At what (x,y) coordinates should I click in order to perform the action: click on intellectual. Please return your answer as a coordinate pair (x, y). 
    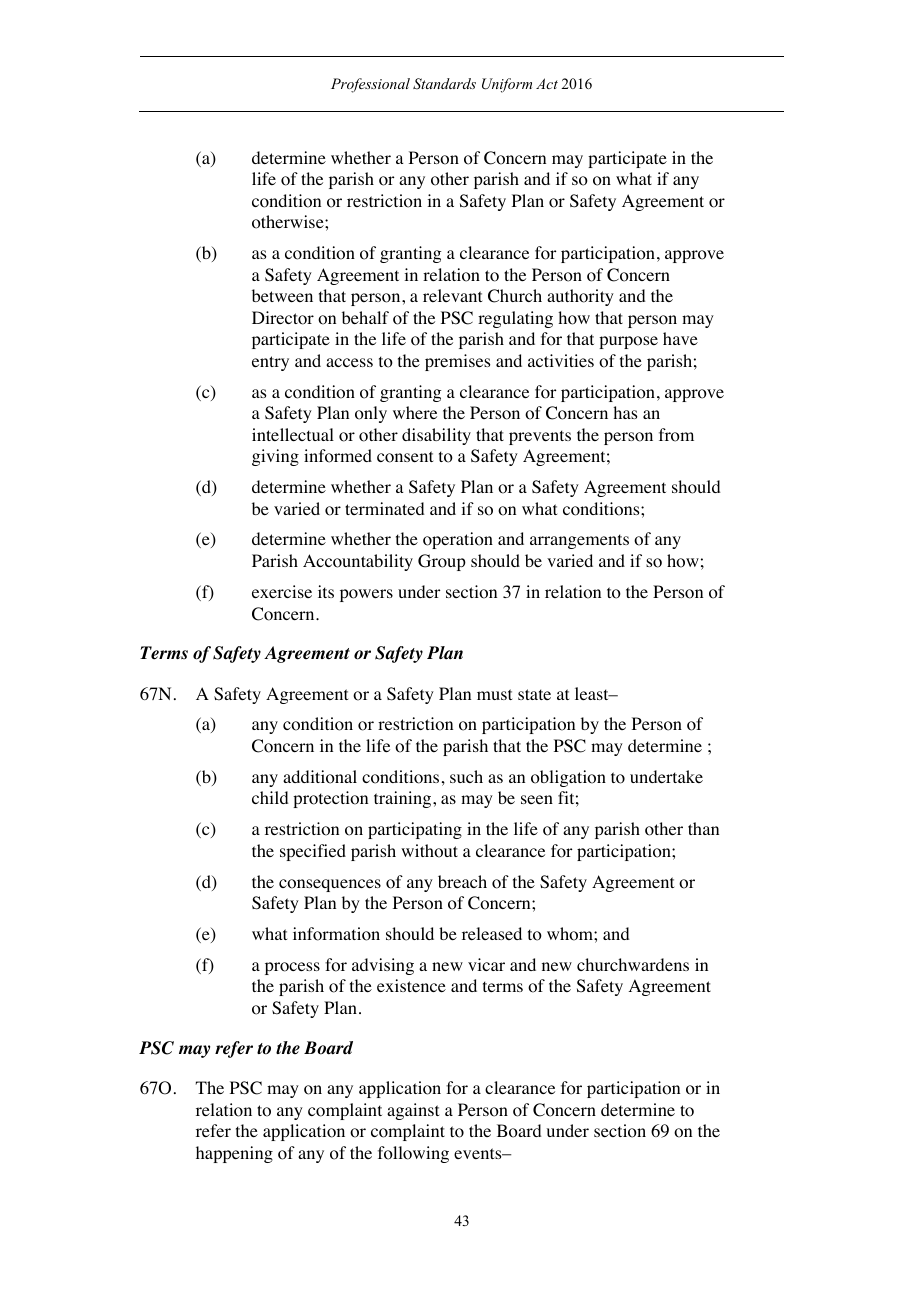
    Looking at the image, I should click on (293, 434).
